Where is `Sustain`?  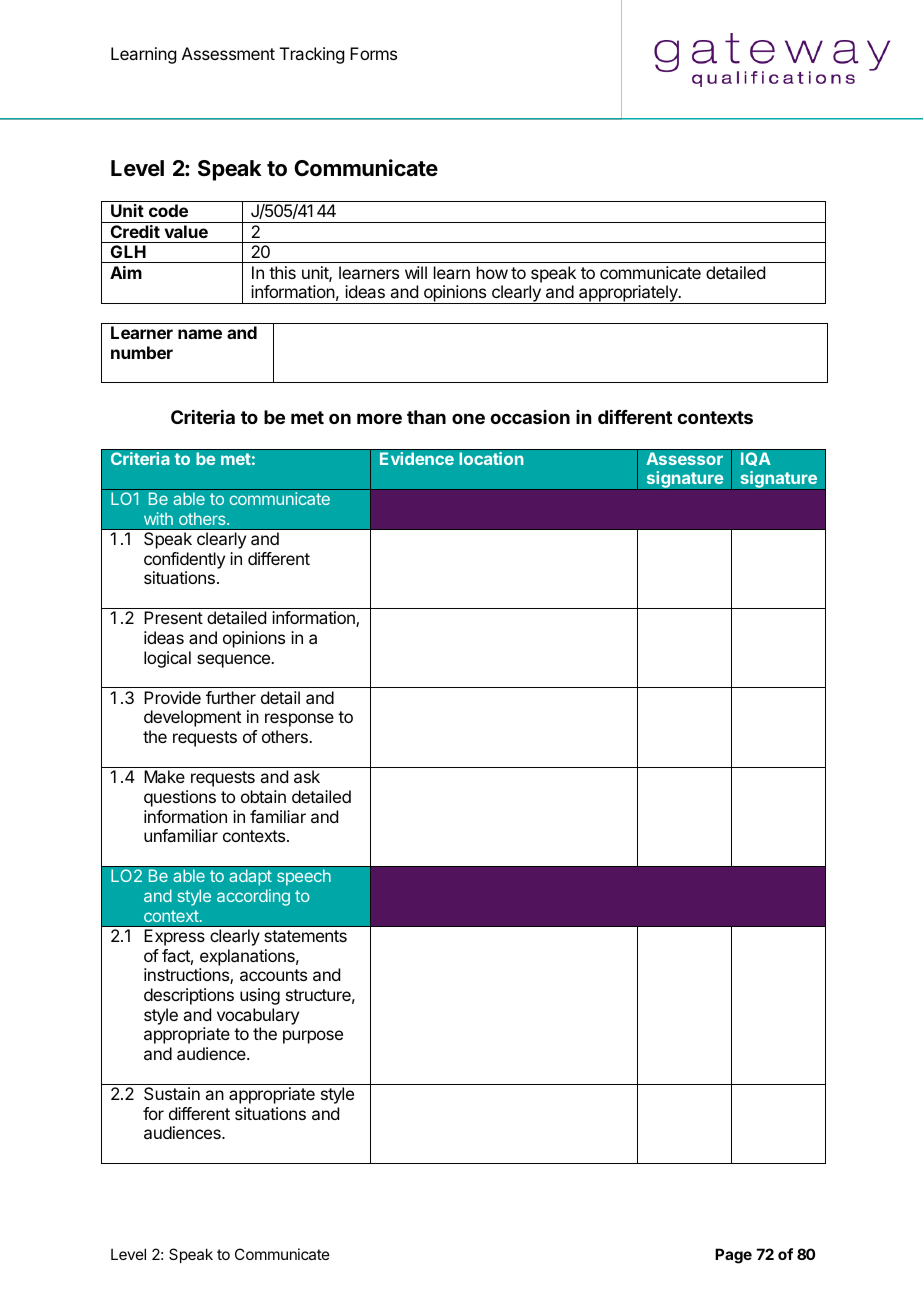
Sustain is located at coordinates (172, 1093).
